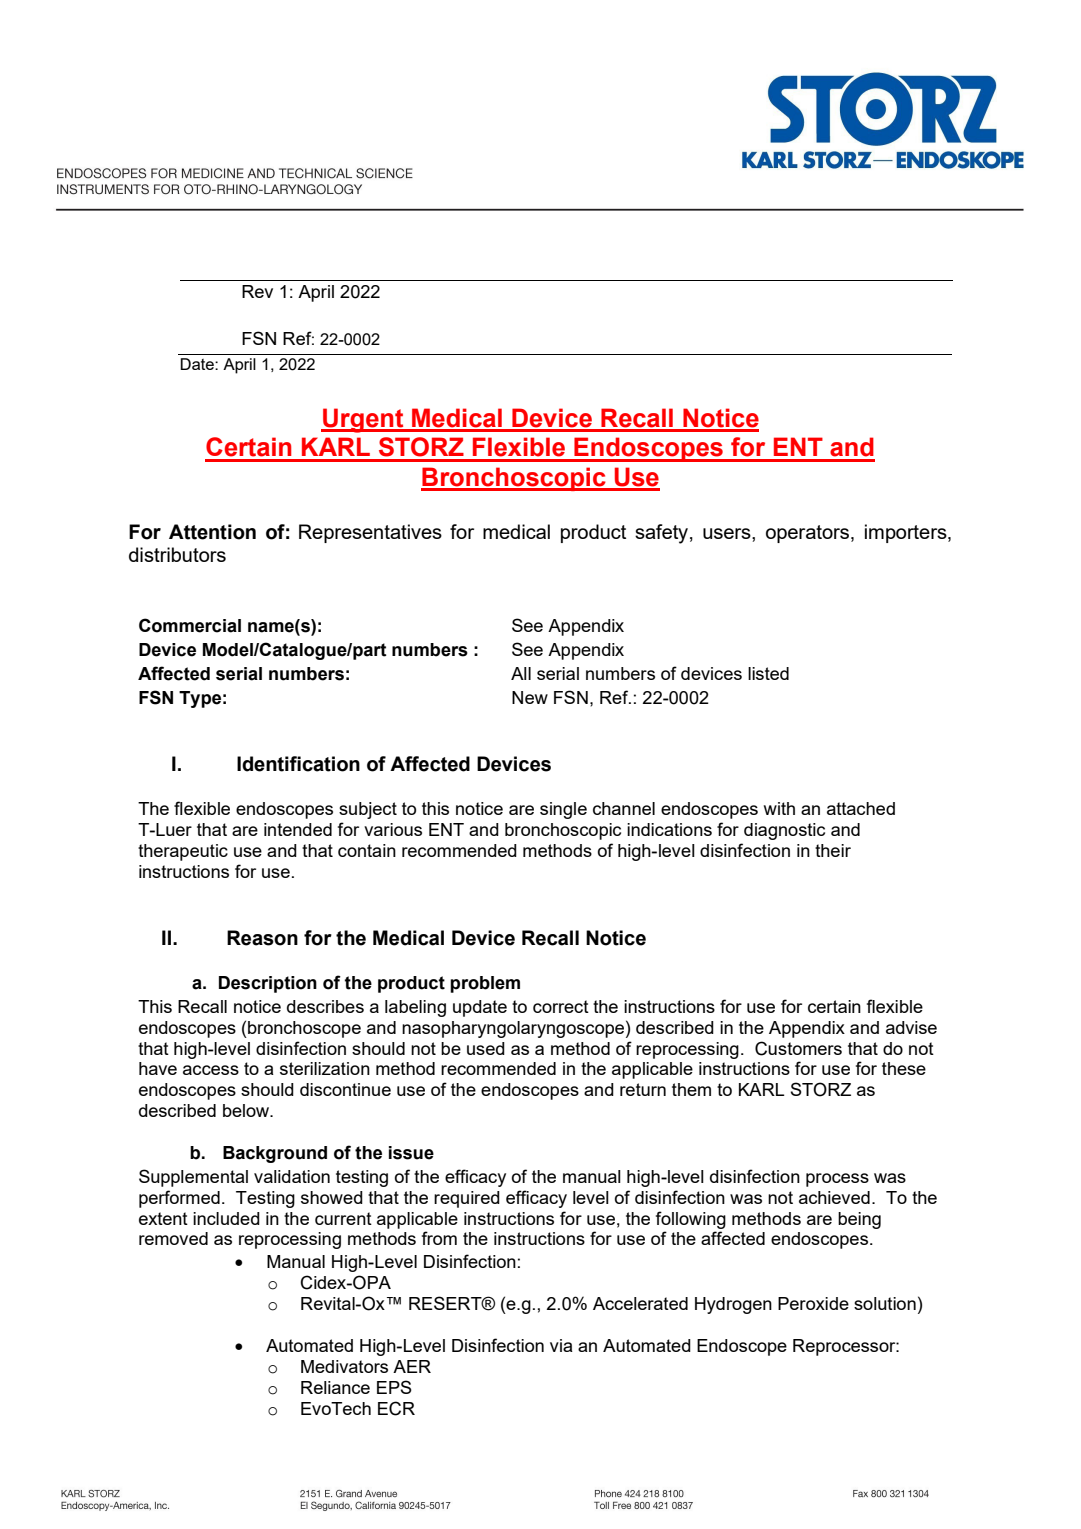 This page has width=1081, height=1529. Describe the element at coordinates (363, 420) in the page. I see `Urgent` at that location.
